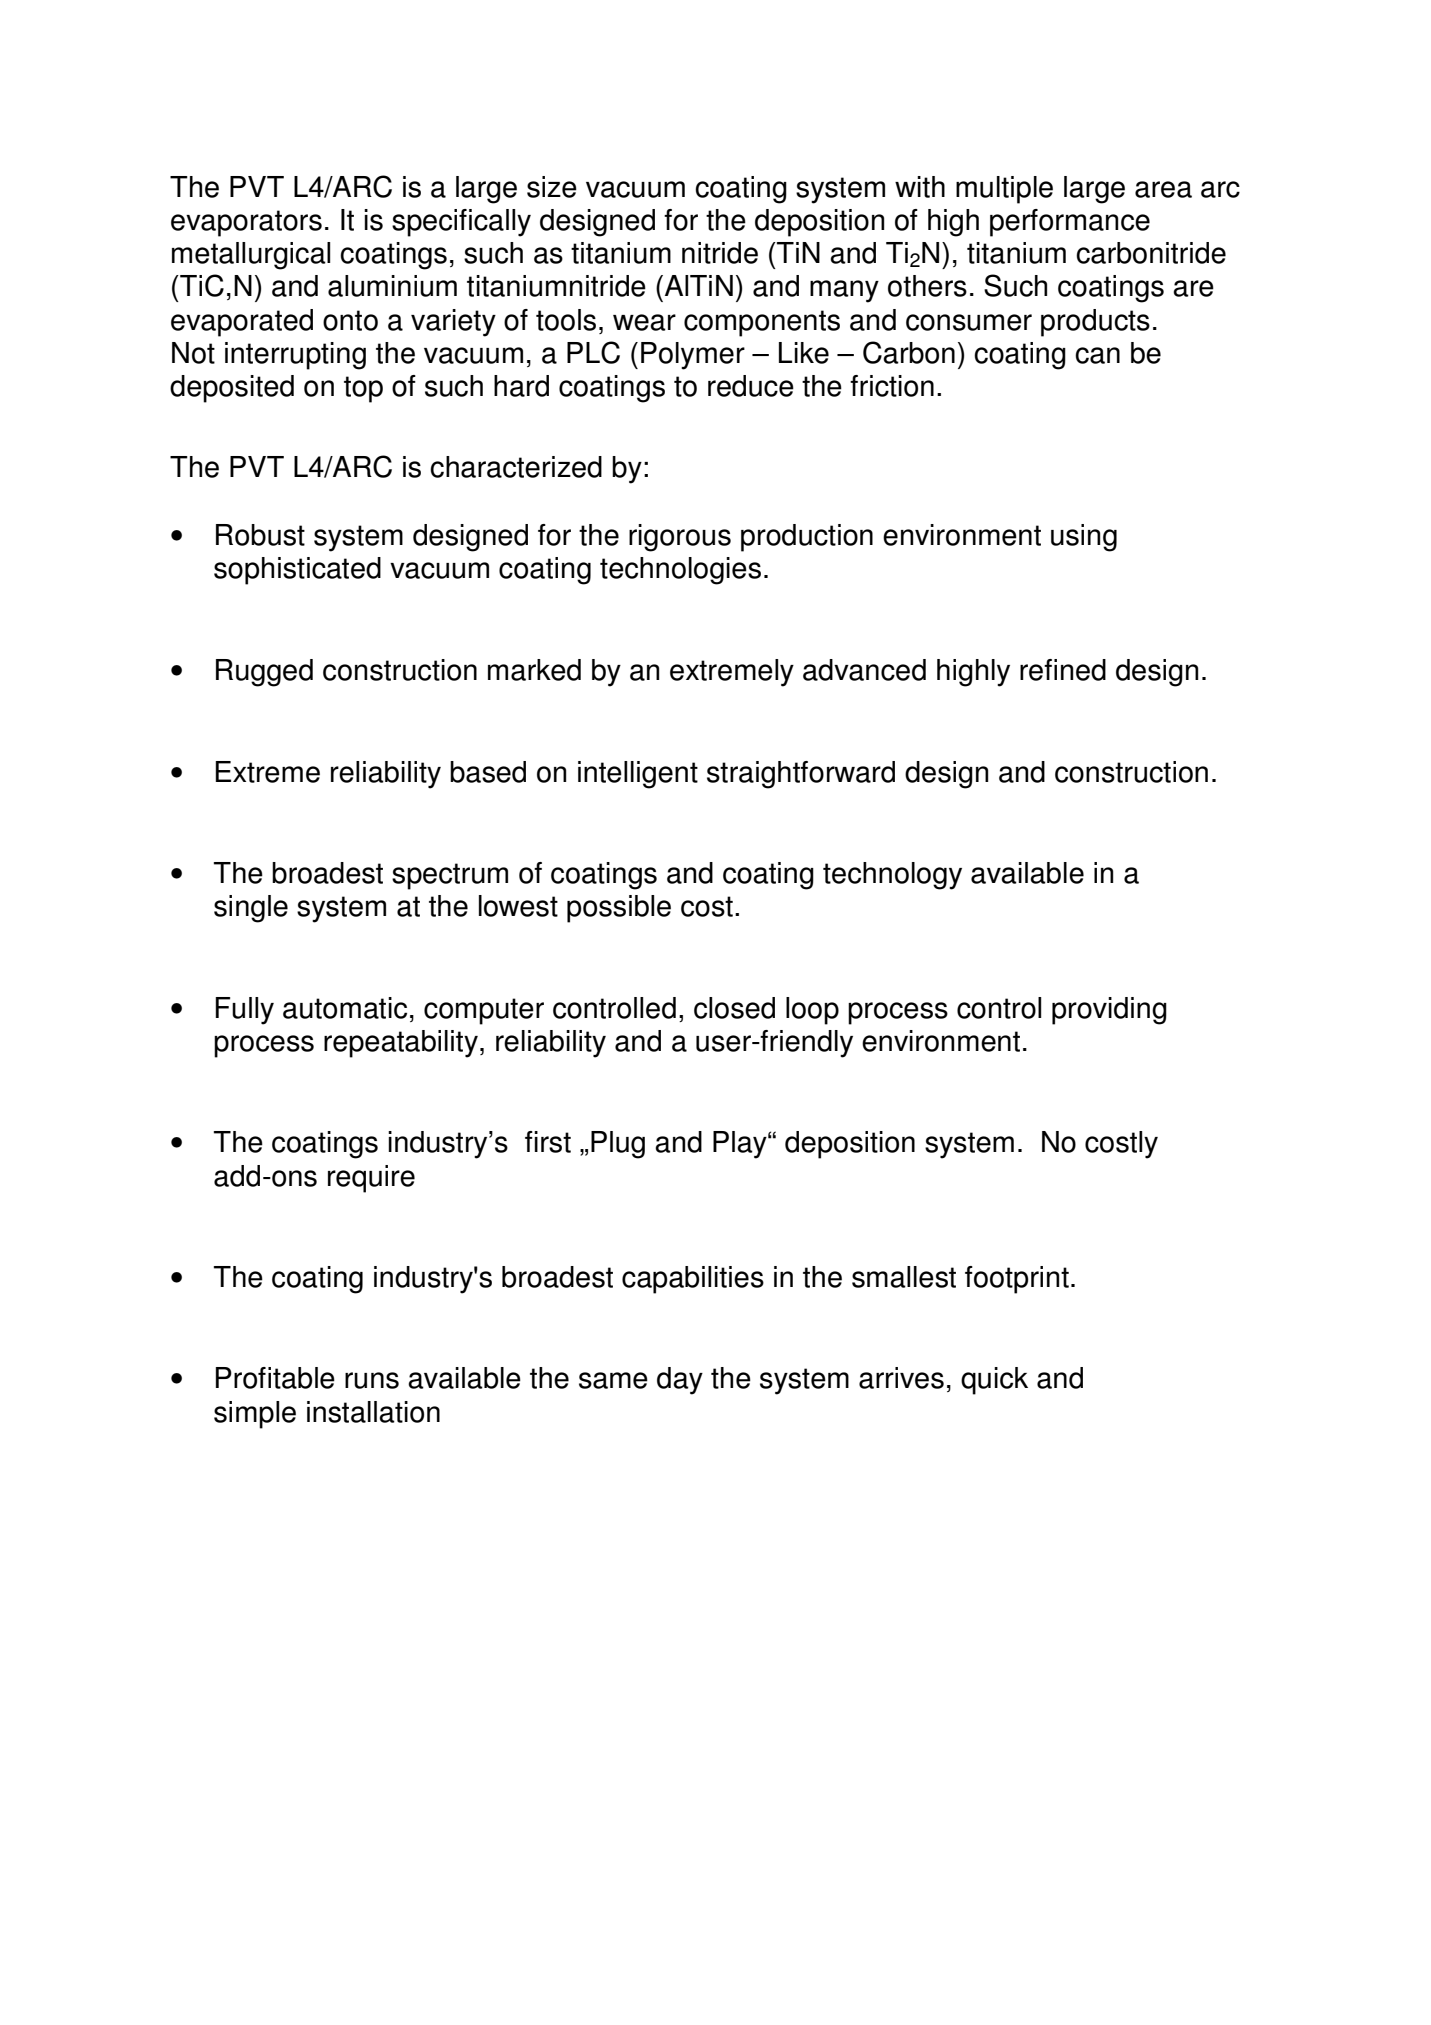 This screenshot has height=2025, width=1431. I want to click on using, so click(1084, 538).
